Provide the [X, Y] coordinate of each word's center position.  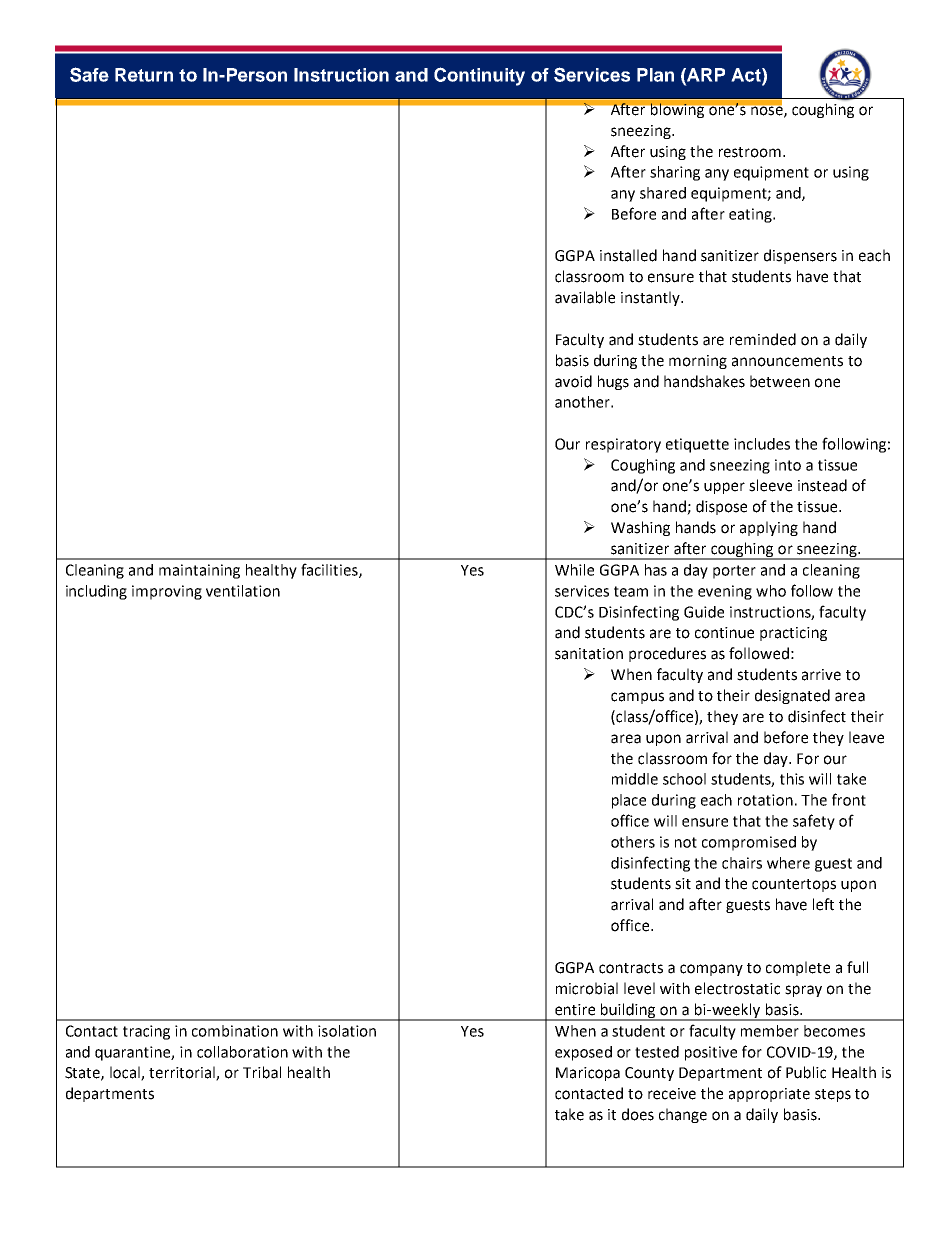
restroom [750, 152]
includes [762, 444]
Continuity [479, 76]
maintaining [199, 571]
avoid [573, 381]
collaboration [242, 1052]
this [792, 779]
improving [167, 592]
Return [144, 75]
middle [635, 779]
